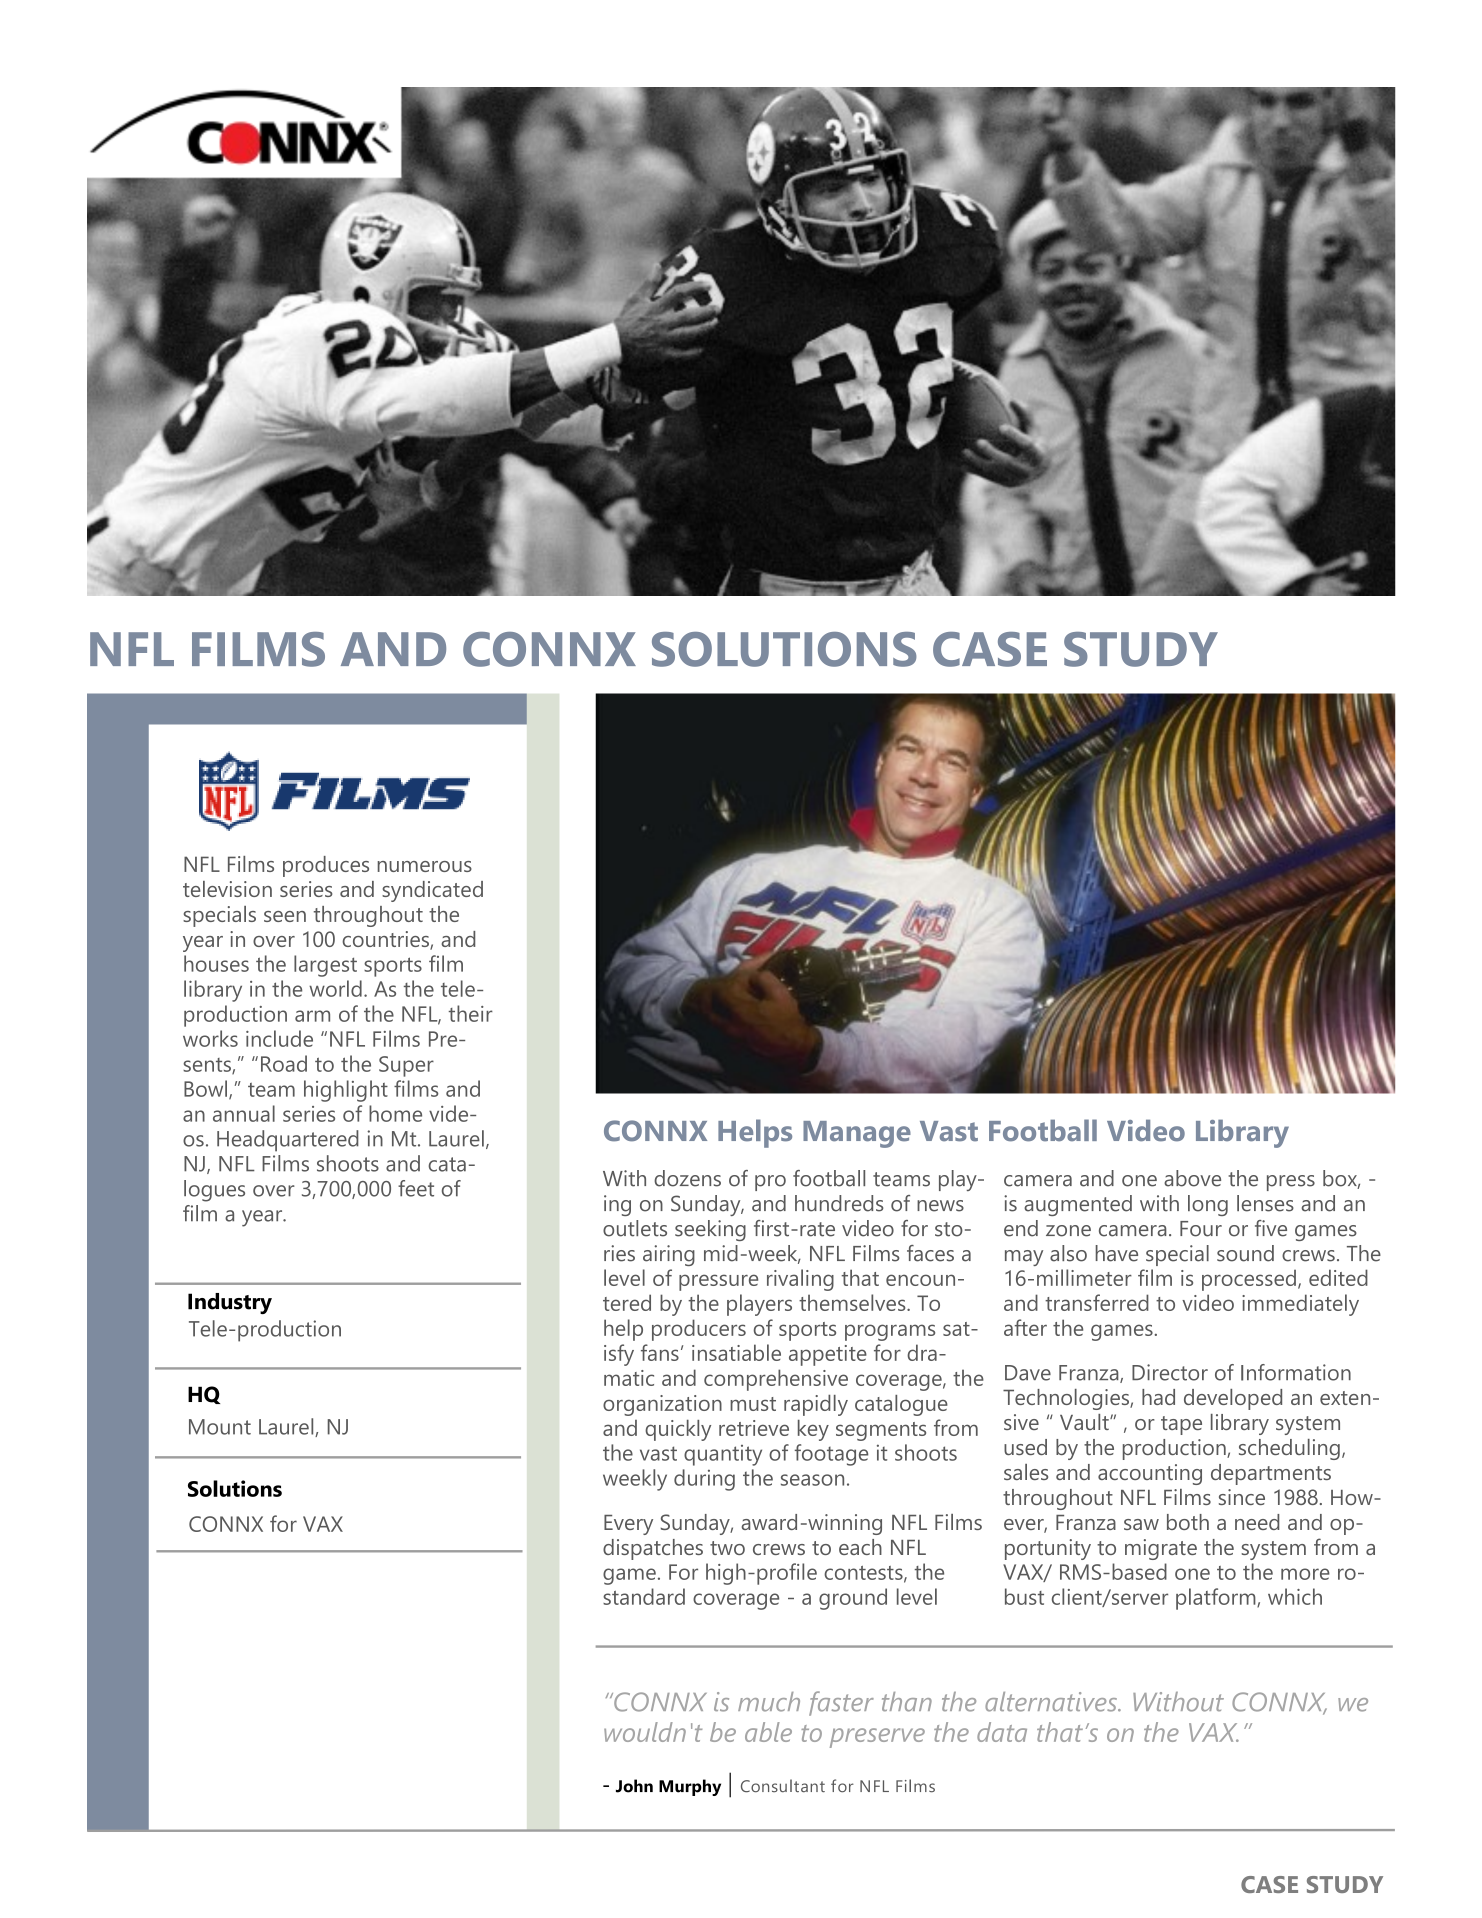 This screenshot has width=1482, height=1918. Describe the element at coordinates (634, 1786) in the screenshot. I see `John` at that location.
